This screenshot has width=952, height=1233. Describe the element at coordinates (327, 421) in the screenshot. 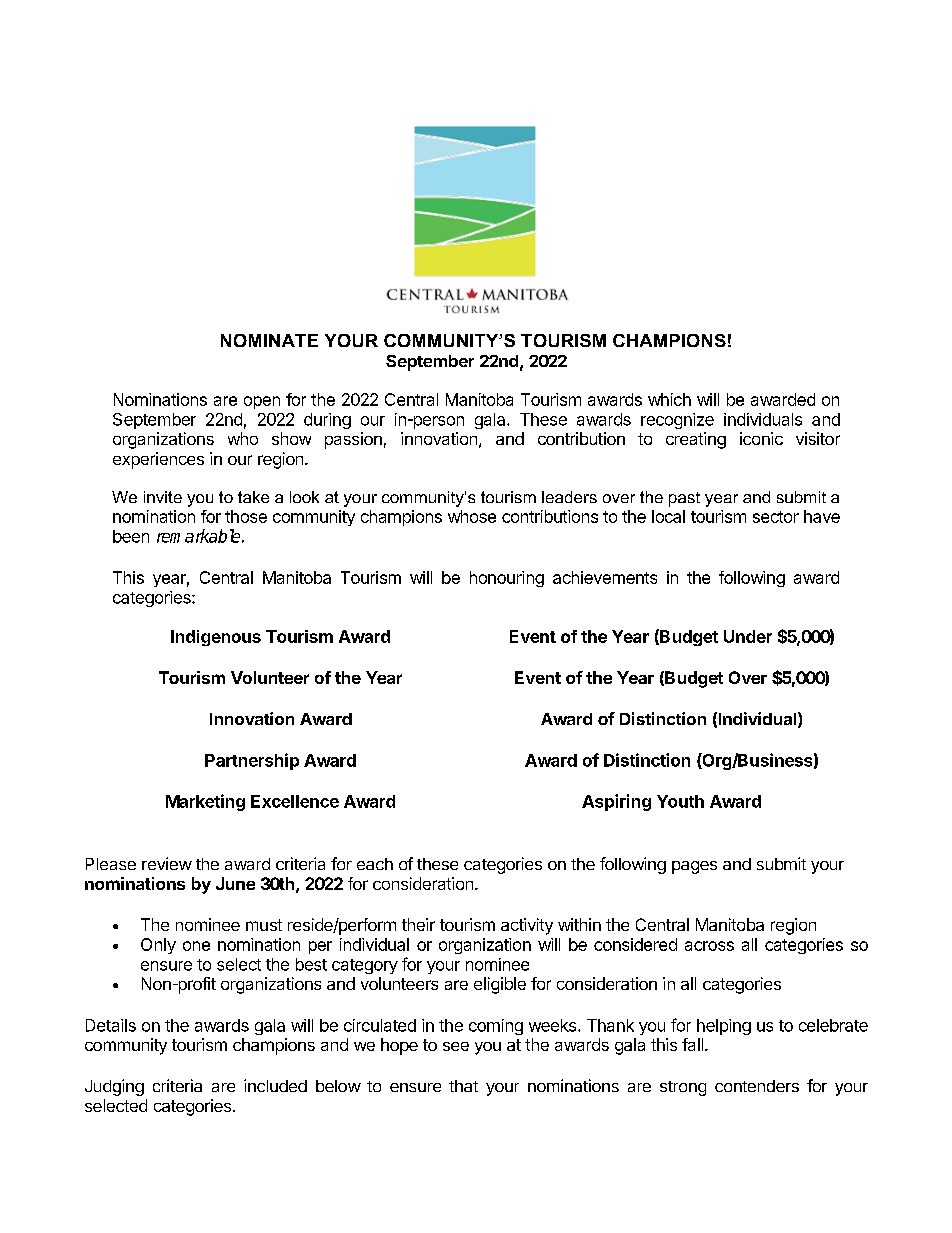

I see `during` at that location.
